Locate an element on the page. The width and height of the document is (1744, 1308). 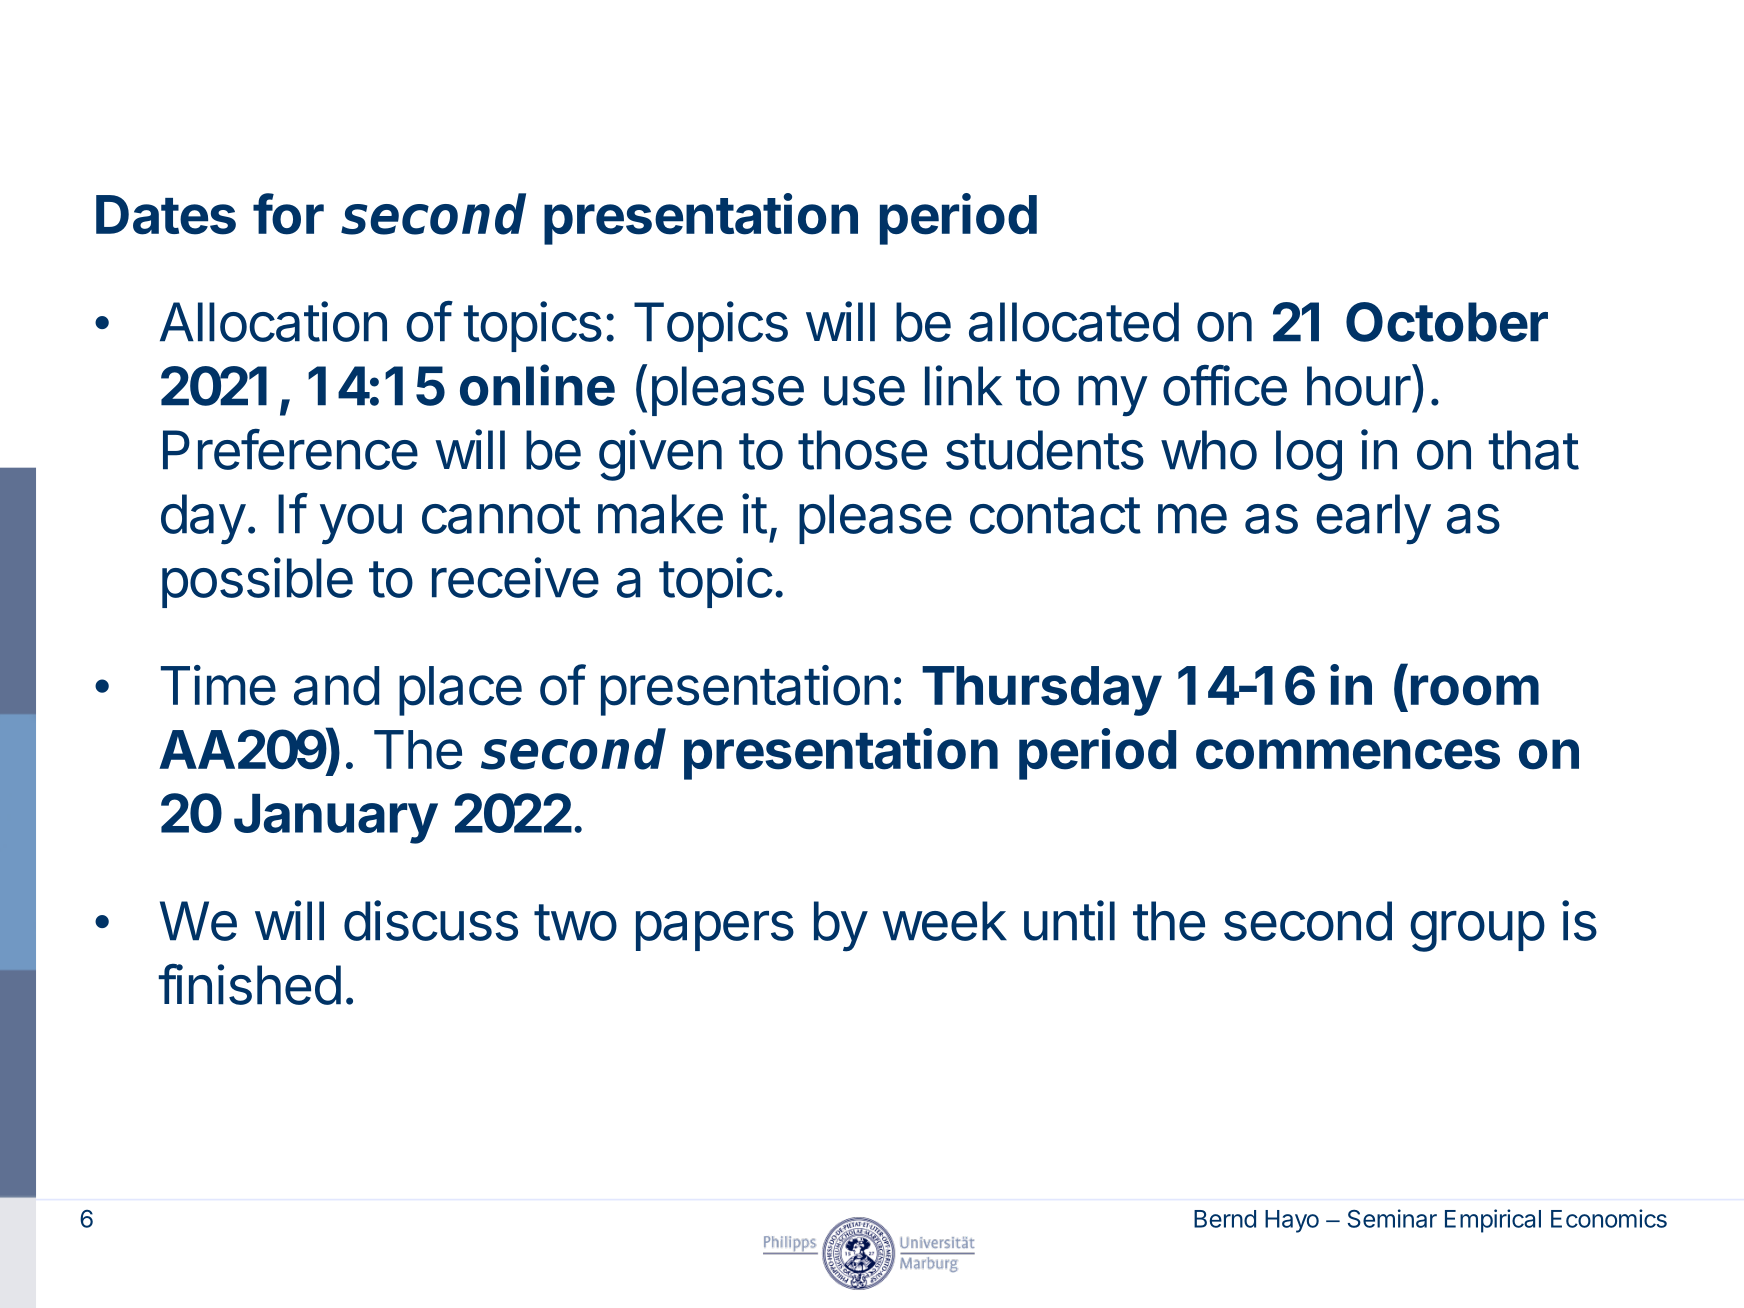
two is located at coordinates (575, 922).
